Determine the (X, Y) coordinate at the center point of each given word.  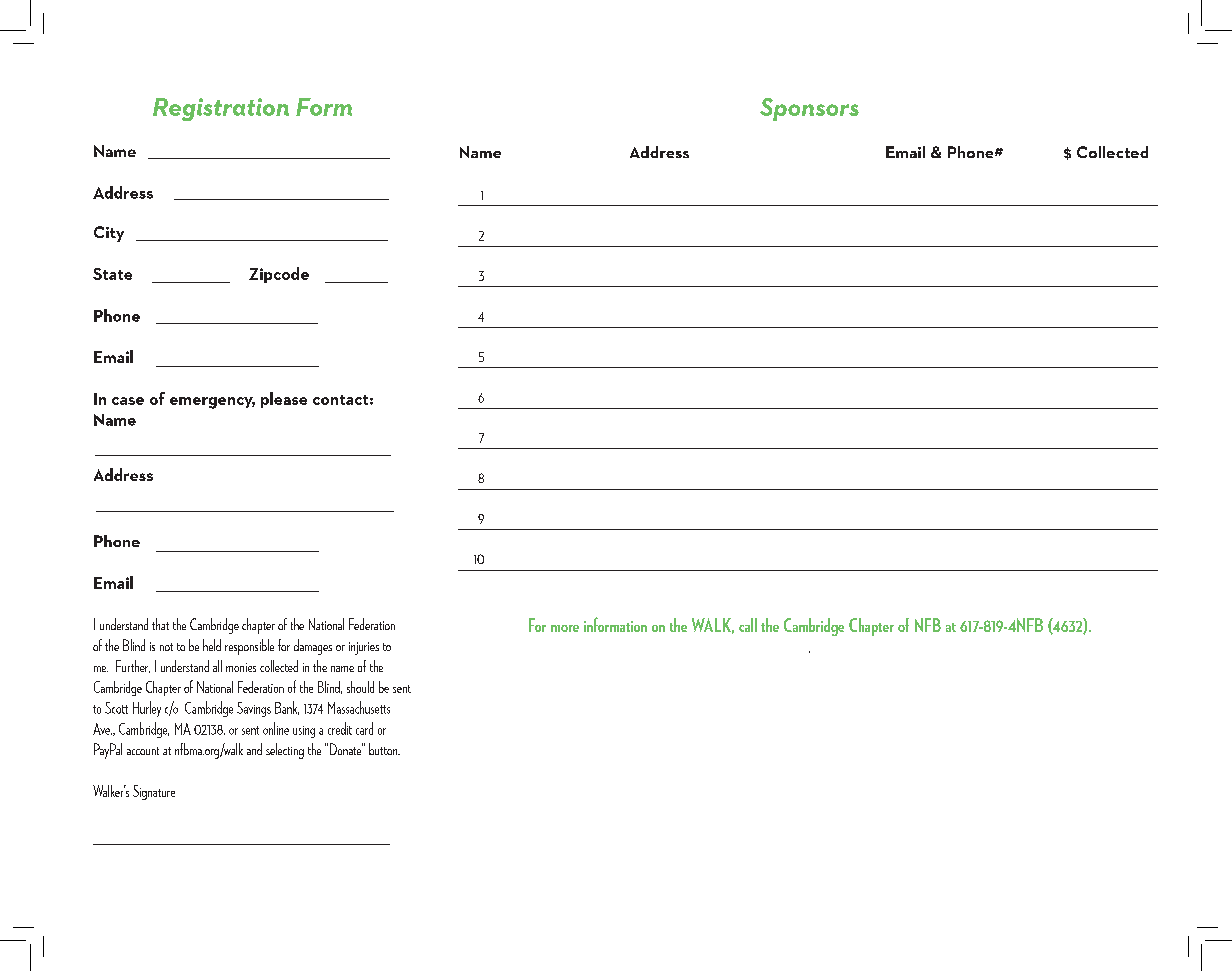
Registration (221, 109)
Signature (154, 792)
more (565, 628)
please (284, 400)
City (109, 234)
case (128, 401)
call (748, 625)
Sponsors (809, 109)
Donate (346, 749)
